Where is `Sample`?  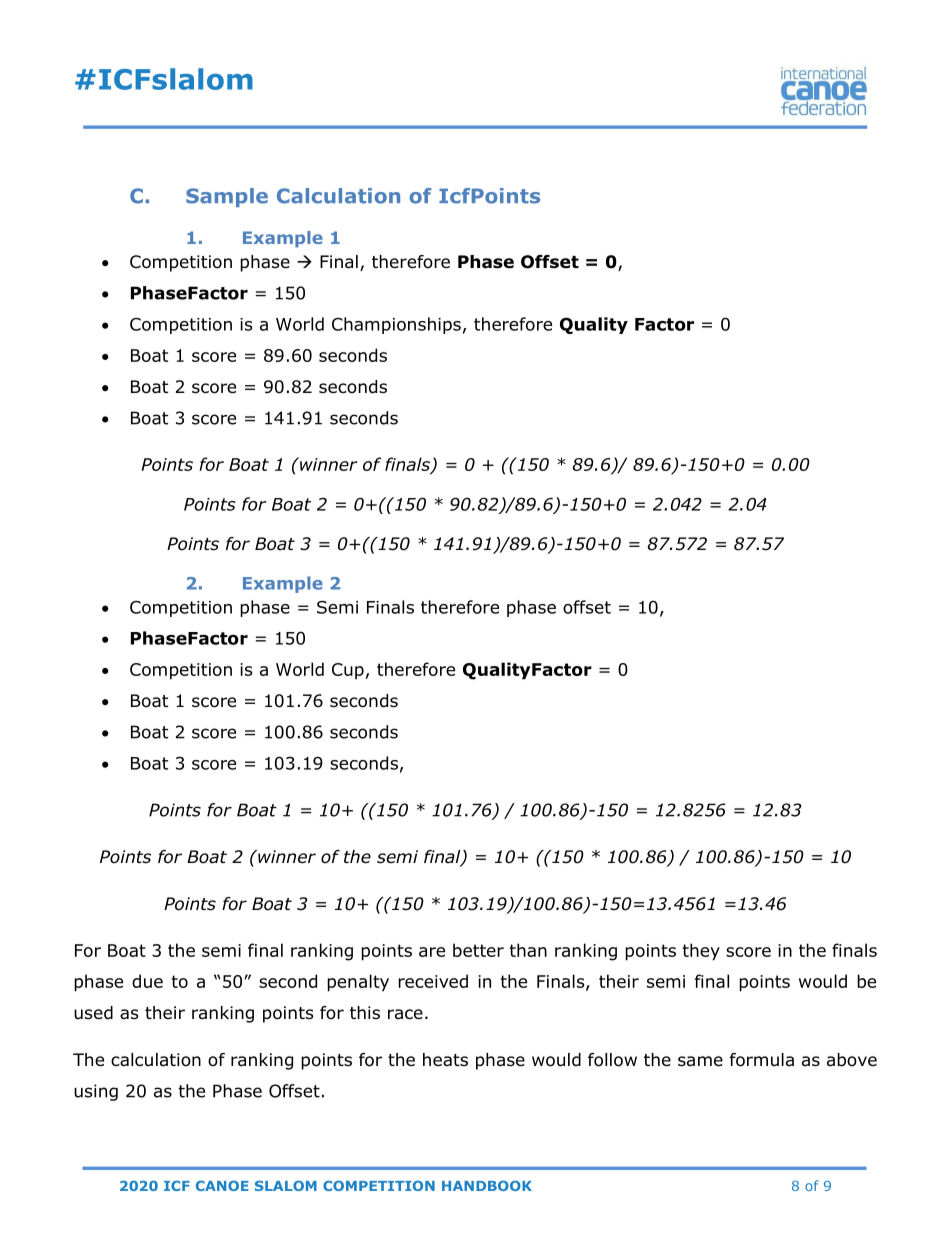
Sample is located at coordinates (227, 197).
